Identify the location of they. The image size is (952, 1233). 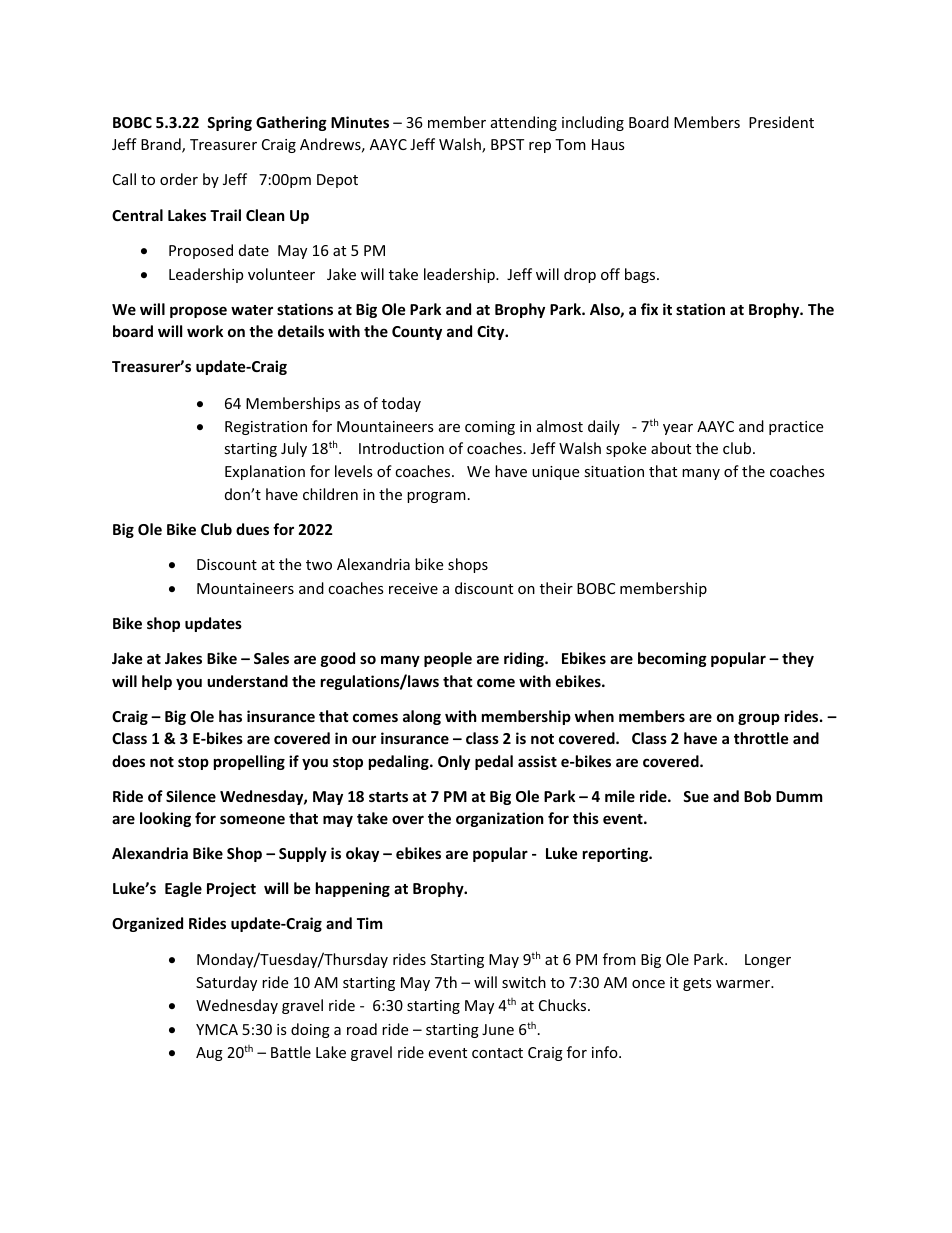
(798, 659).
